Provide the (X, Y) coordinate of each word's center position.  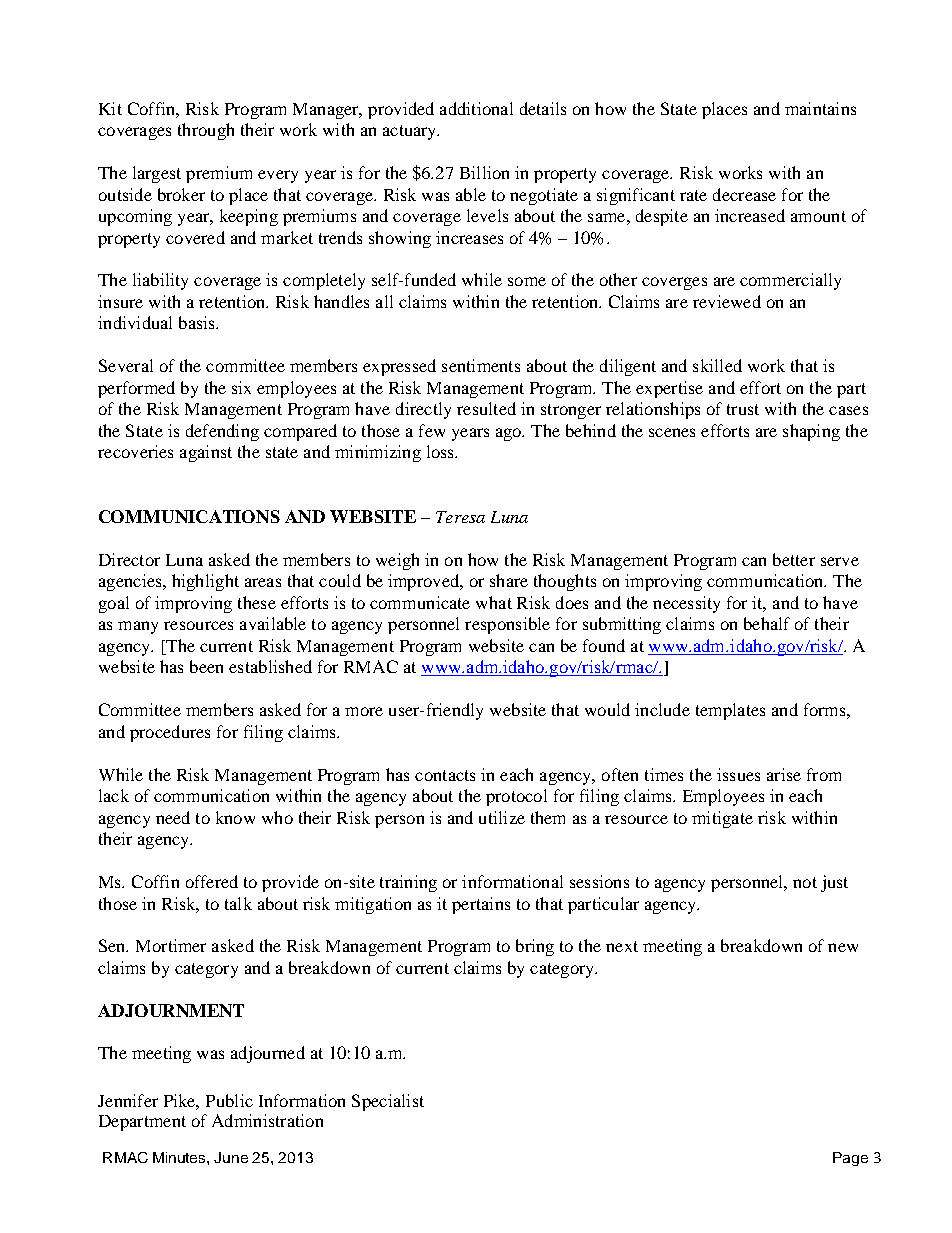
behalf (767, 623)
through (206, 131)
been (206, 666)
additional (476, 108)
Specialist (388, 1102)
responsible (507, 625)
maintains (820, 108)
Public (229, 1100)
